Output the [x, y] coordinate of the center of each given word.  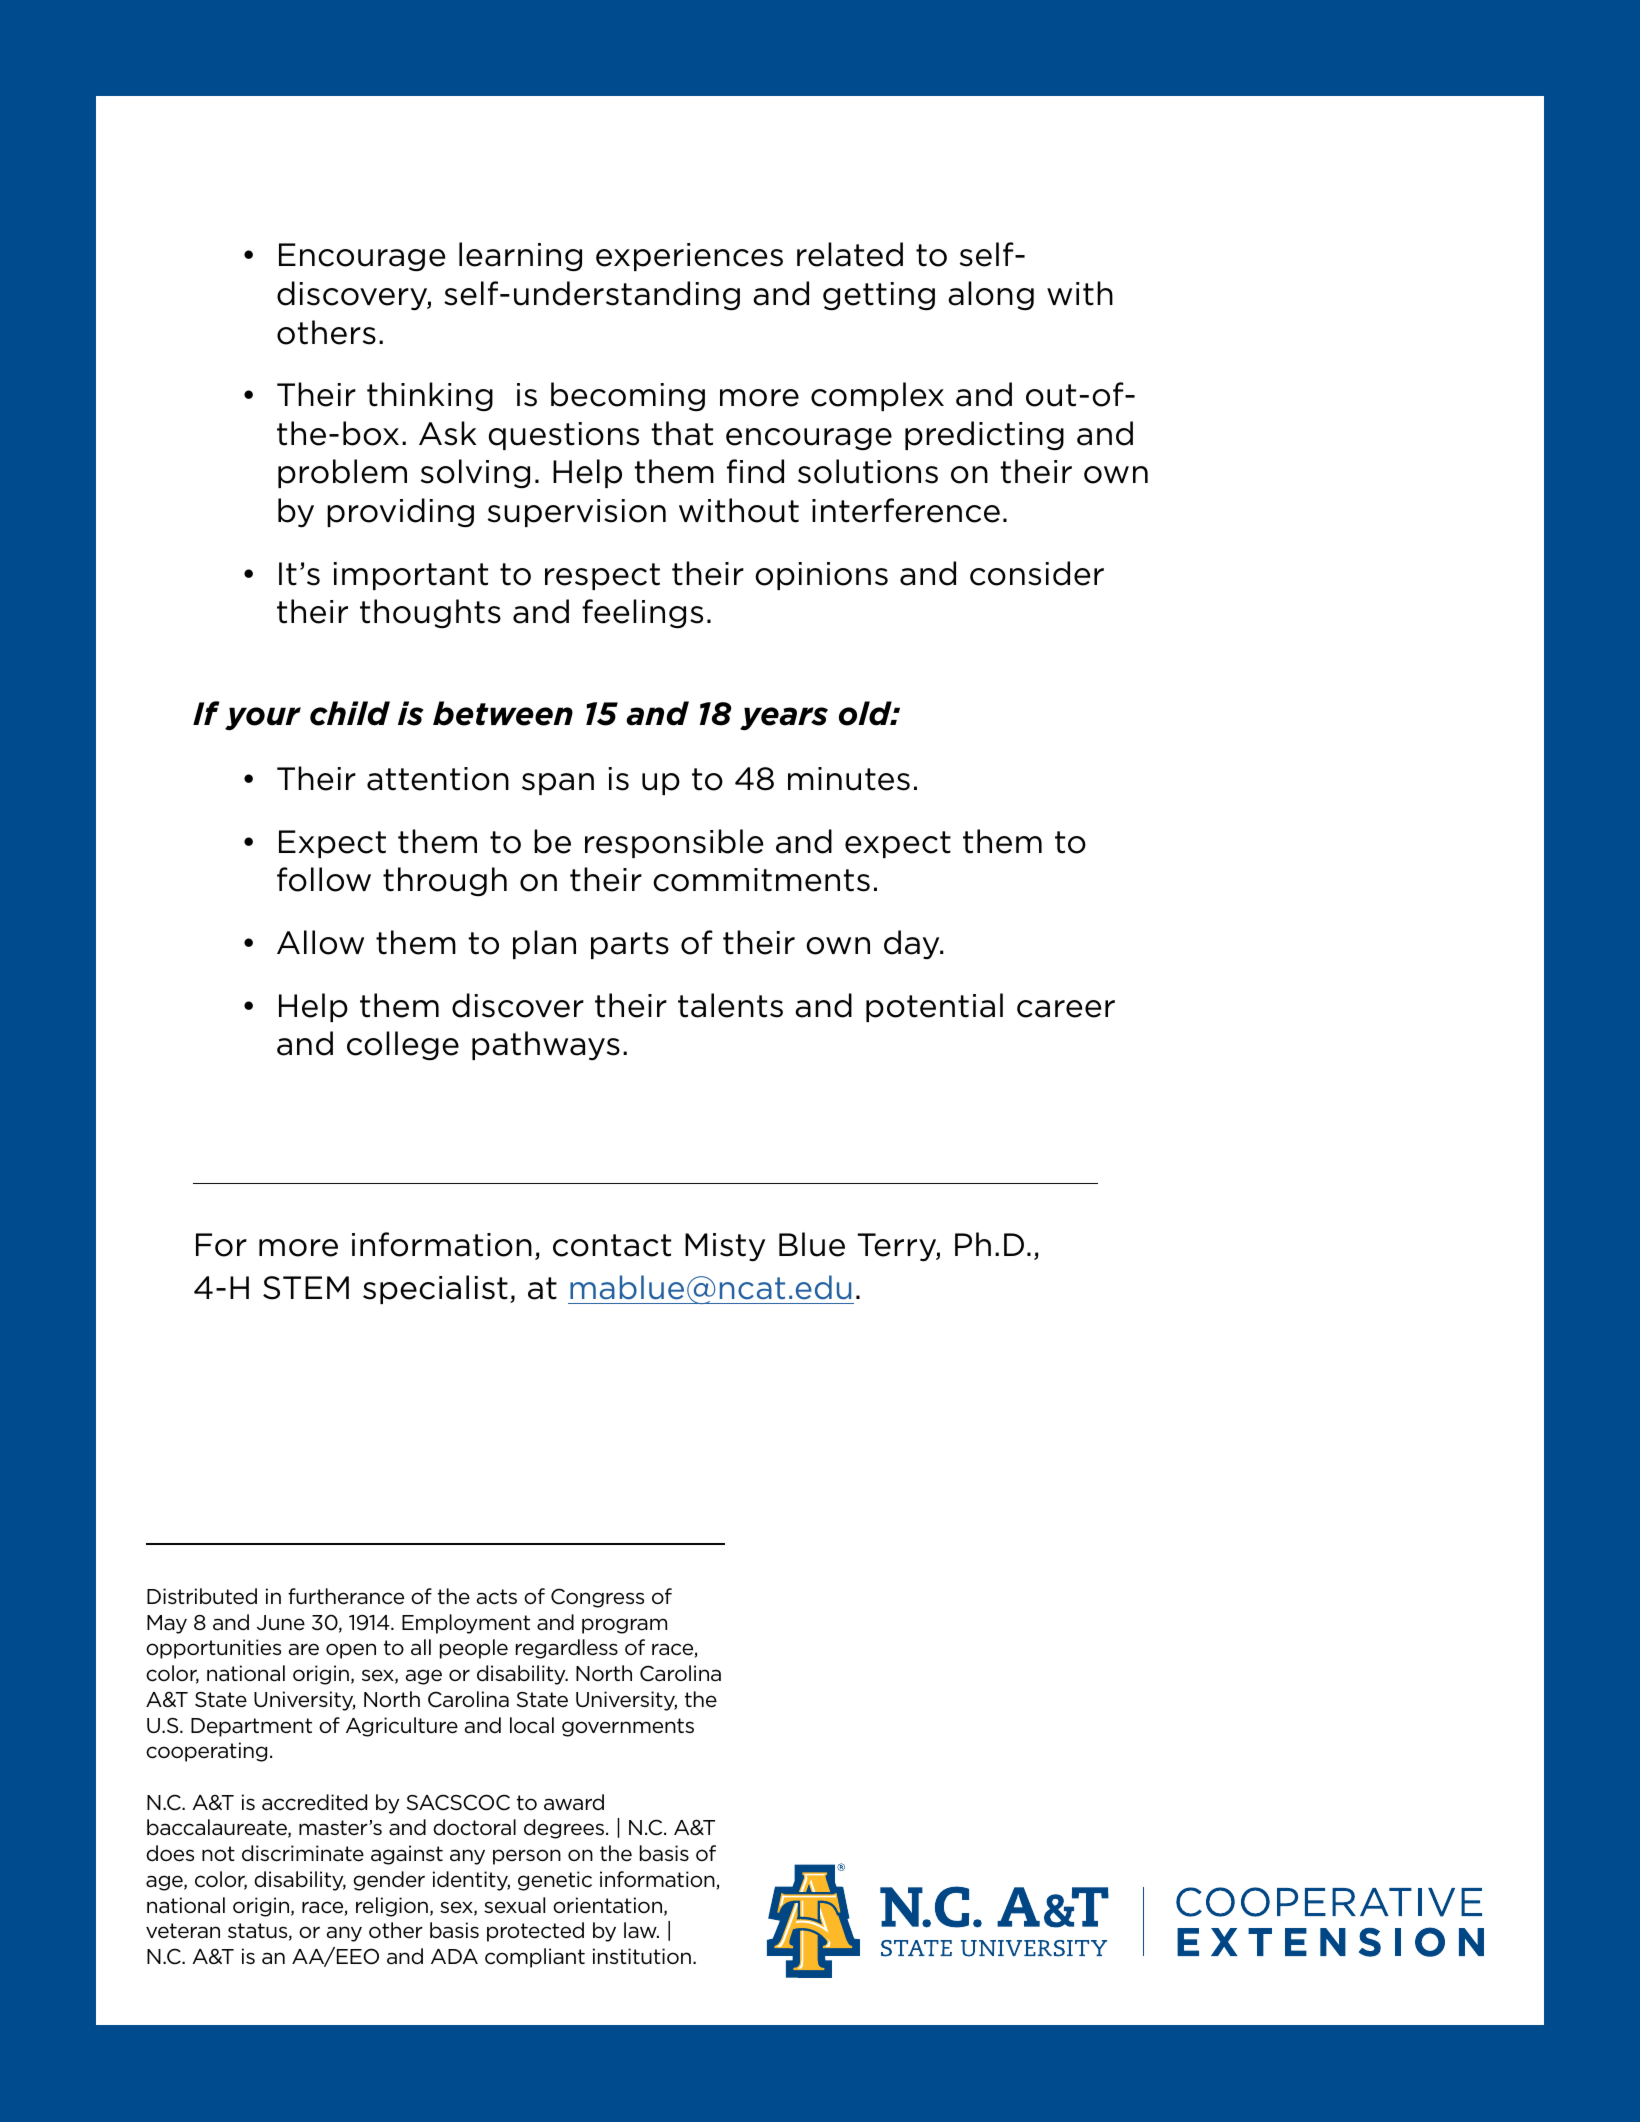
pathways [546, 1046]
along [991, 295]
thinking [430, 397]
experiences [689, 257]
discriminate [303, 1853]
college [403, 1046]
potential [934, 1007]
